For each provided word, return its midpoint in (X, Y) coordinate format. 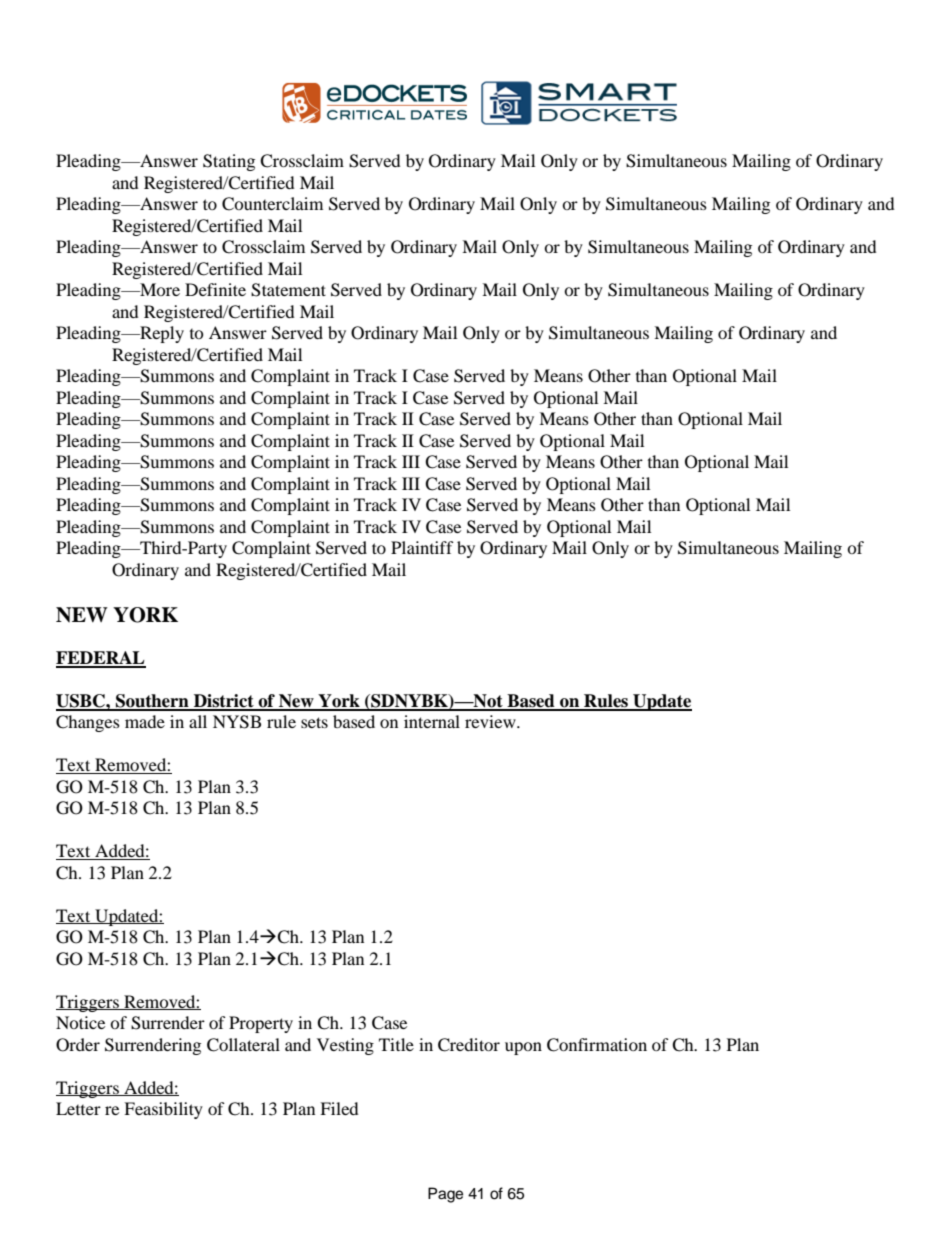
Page (445, 1195)
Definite (215, 289)
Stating (229, 162)
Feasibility (163, 1110)
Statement (288, 290)
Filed (339, 1108)
